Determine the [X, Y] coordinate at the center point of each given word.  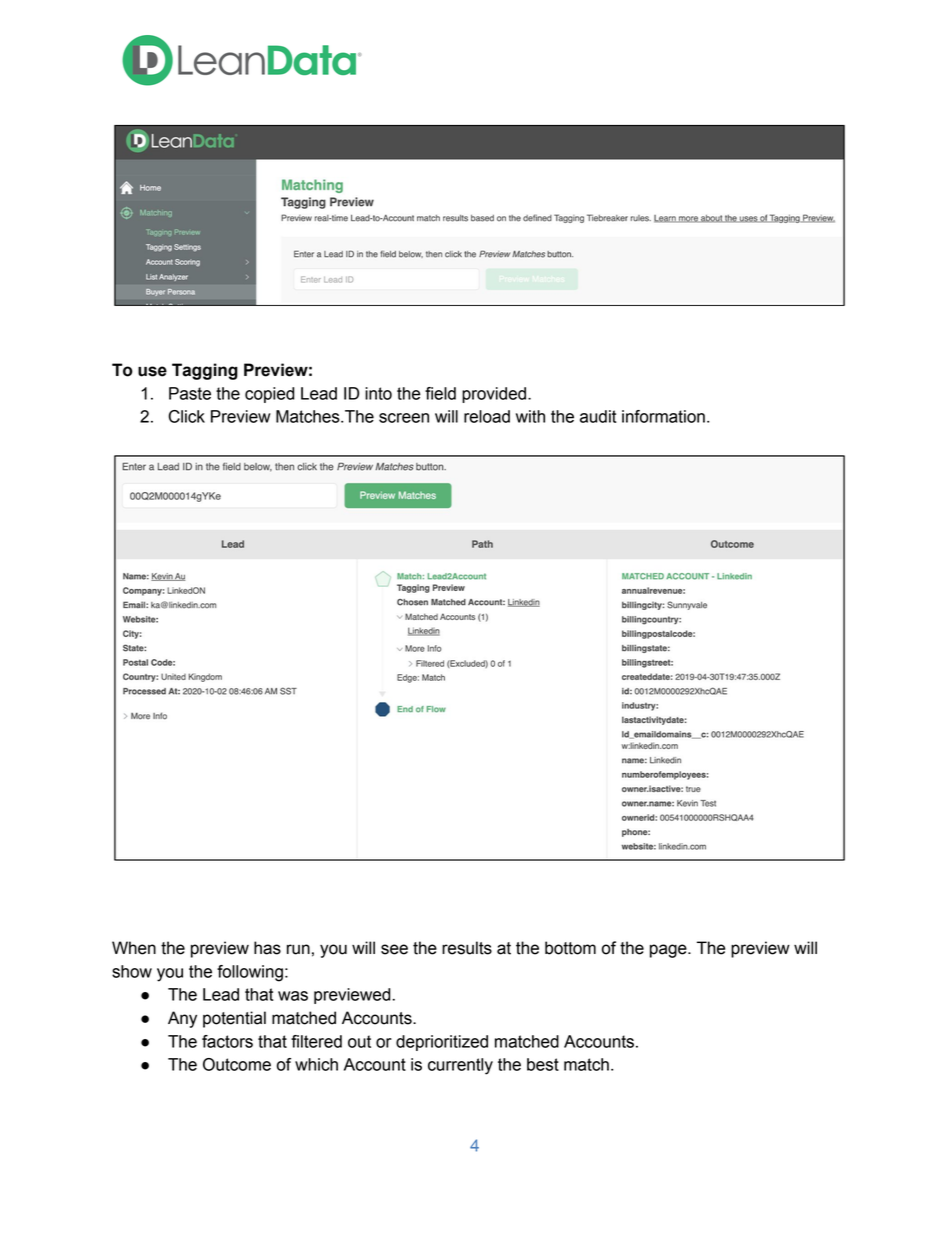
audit [598, 416]
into [378, 393]
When [134, 948]
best [543, 1064]
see [394, 949]
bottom [570, 948]
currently [460, 1066]
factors [227, 1041]
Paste [190, 393]
